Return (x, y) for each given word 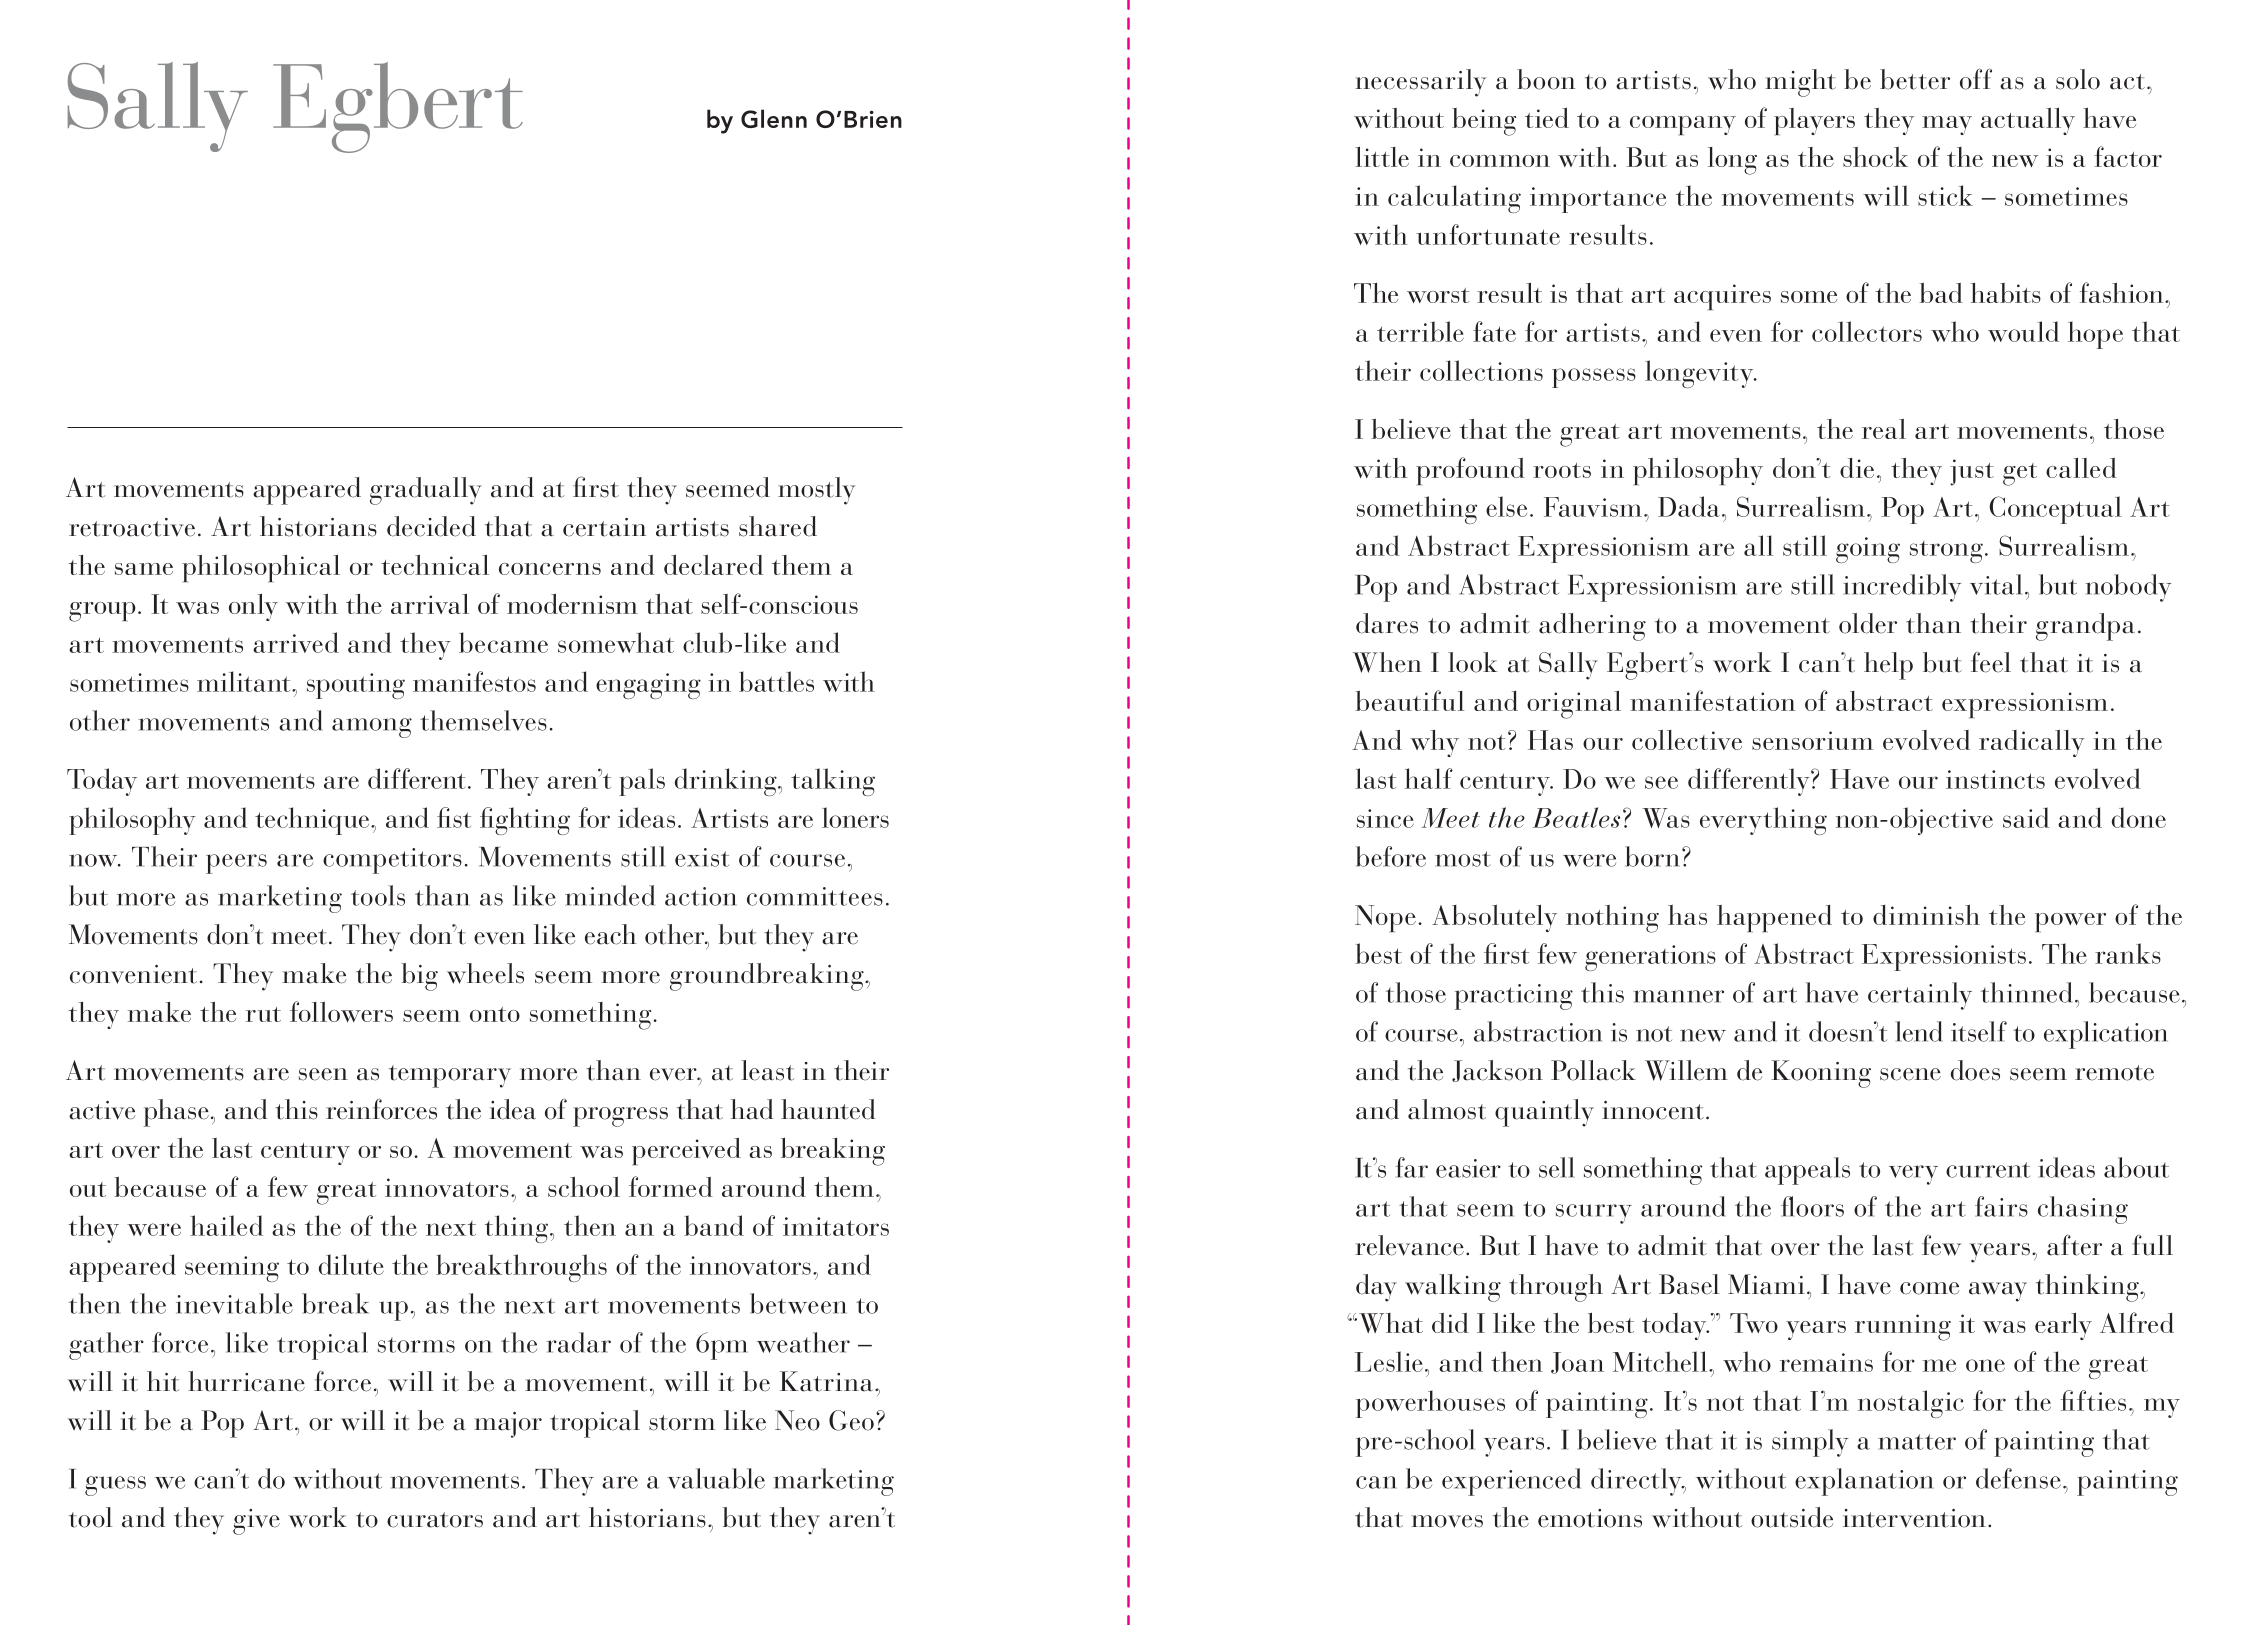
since (1385, 818)
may (1947, 125)
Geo (851, 1420)
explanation (1864, 1482)
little (1382, 156)
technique (313, 821)
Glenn (774, 118)
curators (435, 1520)
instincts (1995, 779)
